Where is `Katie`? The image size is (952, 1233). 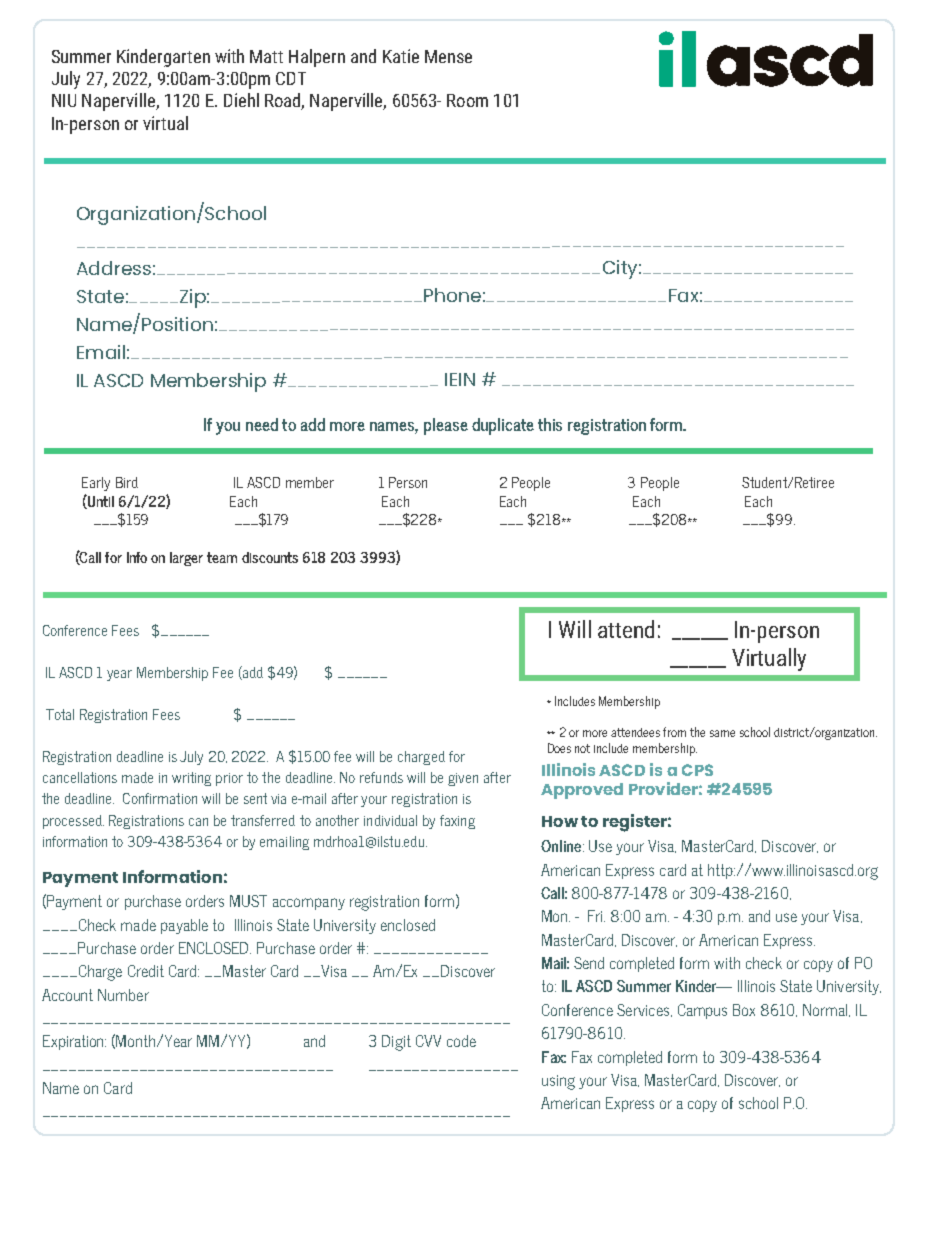 Katie is located at coordinates (401, 56).
